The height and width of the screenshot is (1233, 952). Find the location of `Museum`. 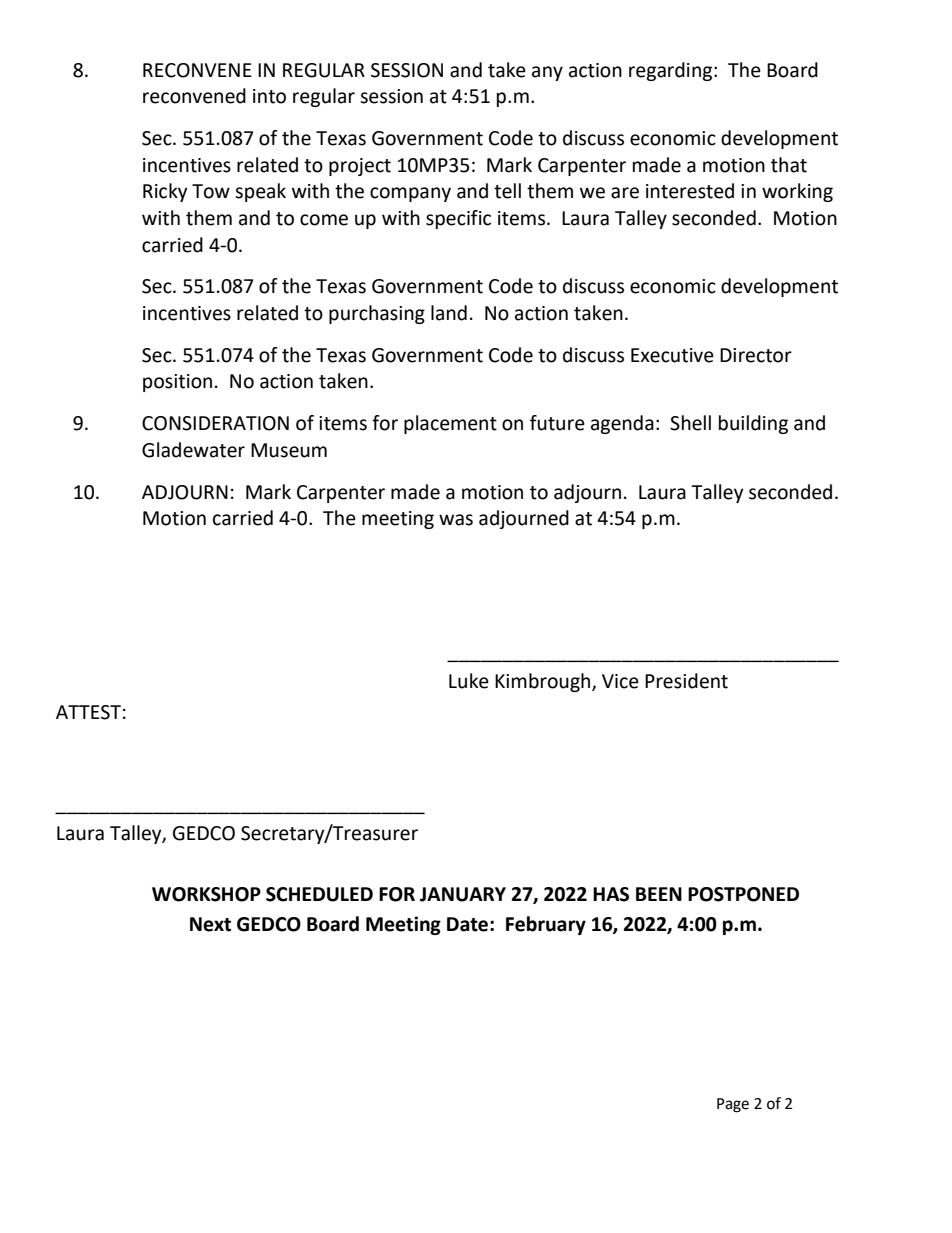

Museum is located at coordinates (289, 450).
